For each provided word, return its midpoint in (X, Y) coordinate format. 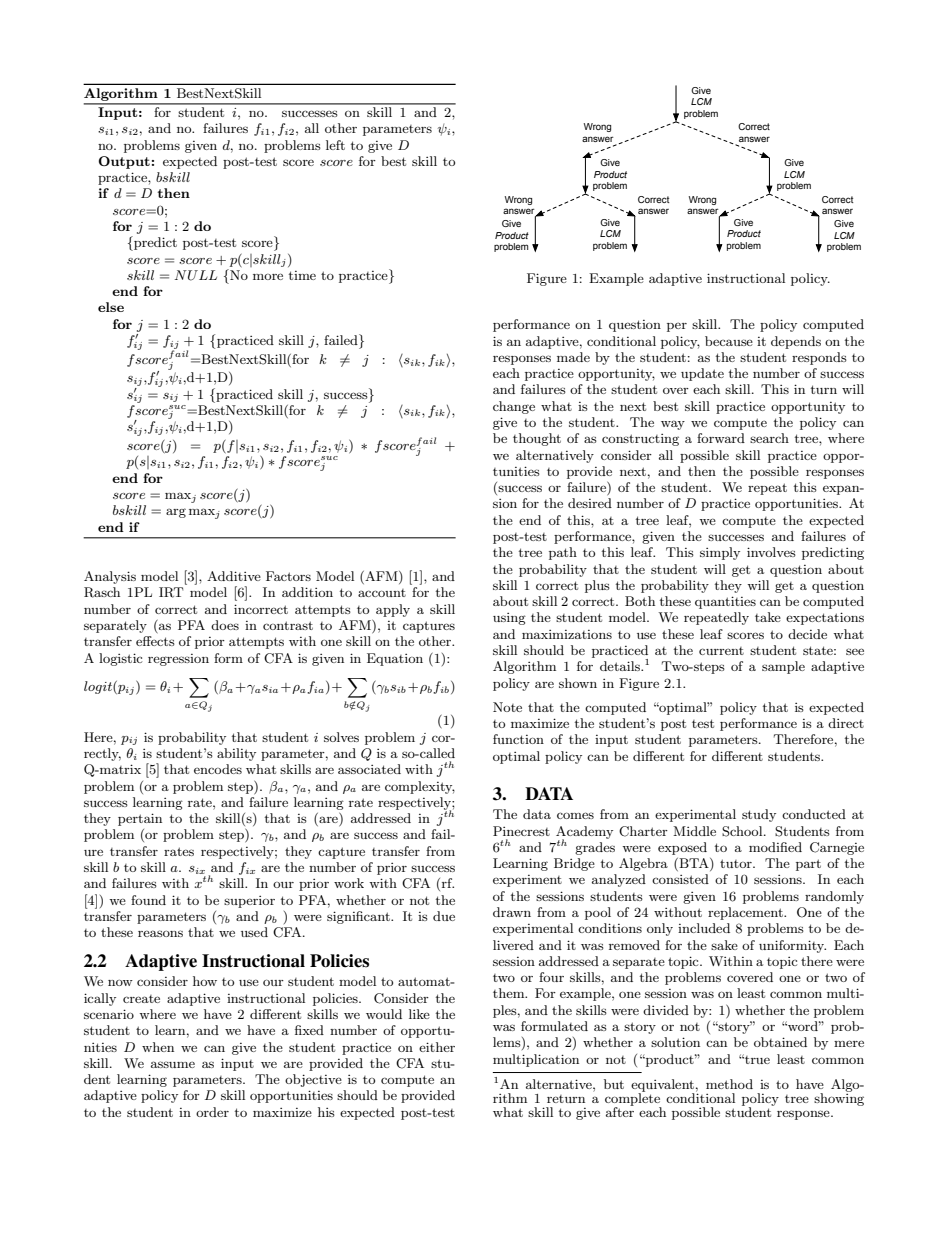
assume (173, 1064)
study (759, 815)
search (769, 438)
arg (176, 513)
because (729, 341)
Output (124, 162)
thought (537, 439)
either (437, 1047)
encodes (218, 769)
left (335, 145)
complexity (420, 787)
